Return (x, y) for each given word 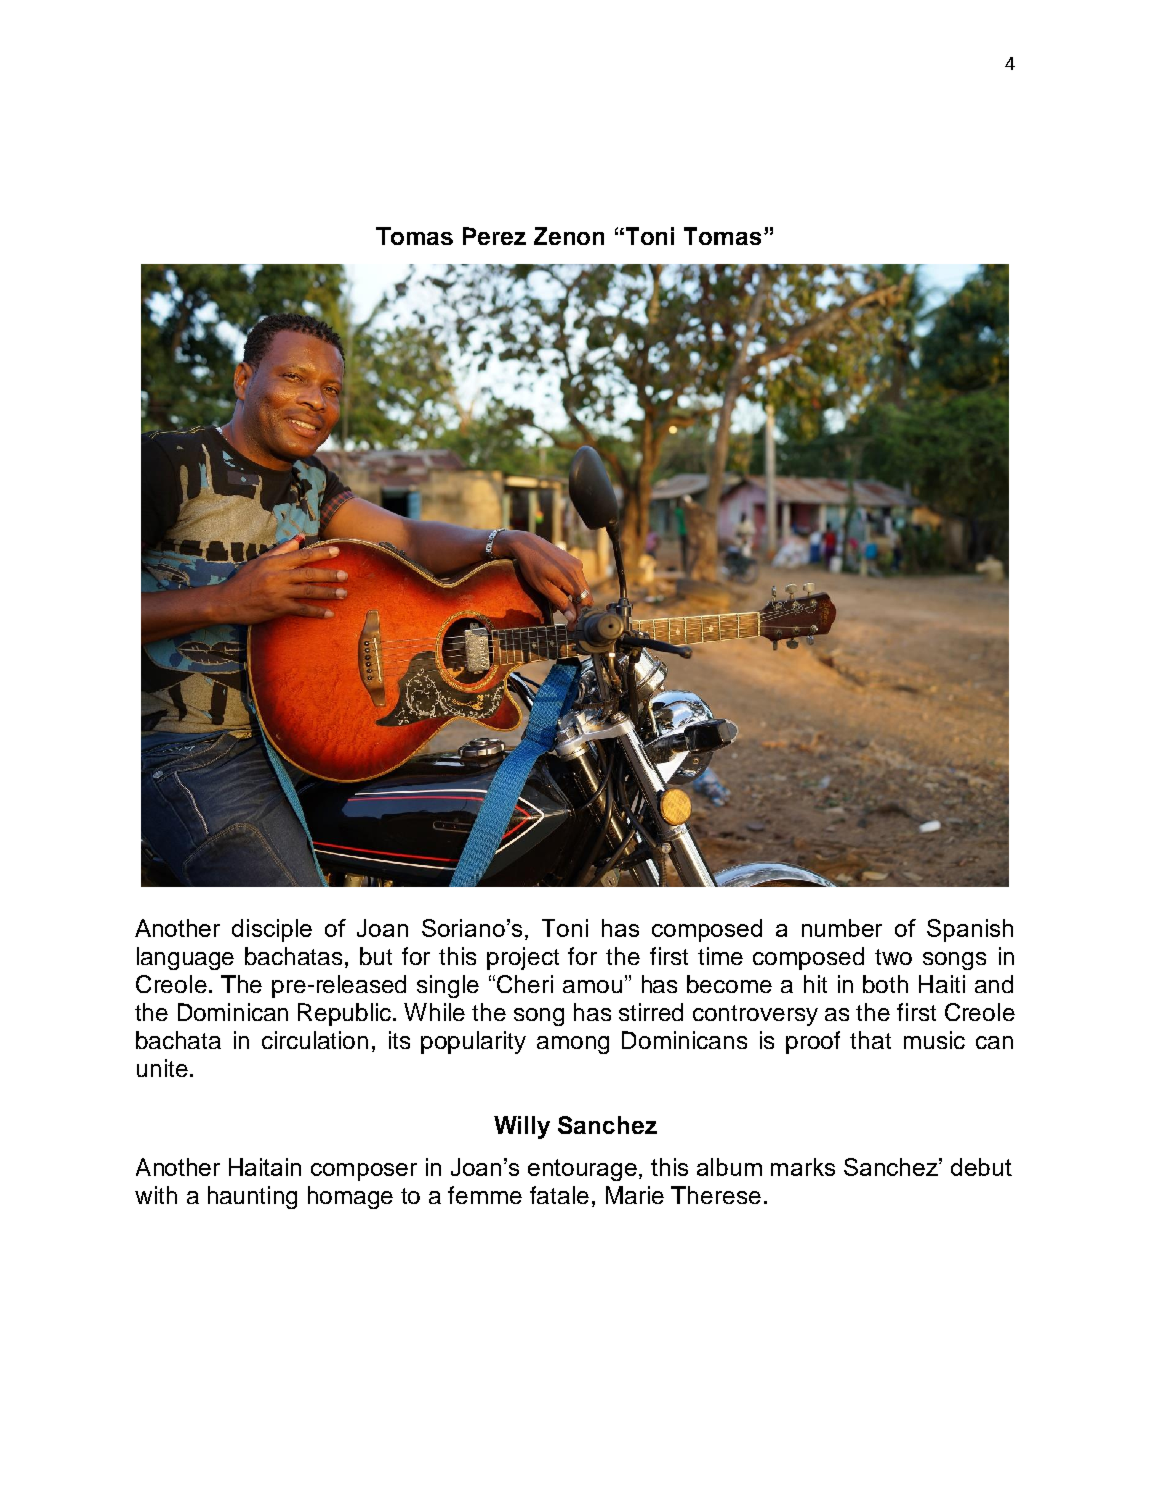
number (842, 928)
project (523, 958)
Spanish (970, 930)
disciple (272, 930)
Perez (494, 236)
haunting (252, 1197)
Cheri (525, 984)
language (185, 958)
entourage (584, 1170)
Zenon (569, 236)
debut (981, 1167)
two (893, 957)
